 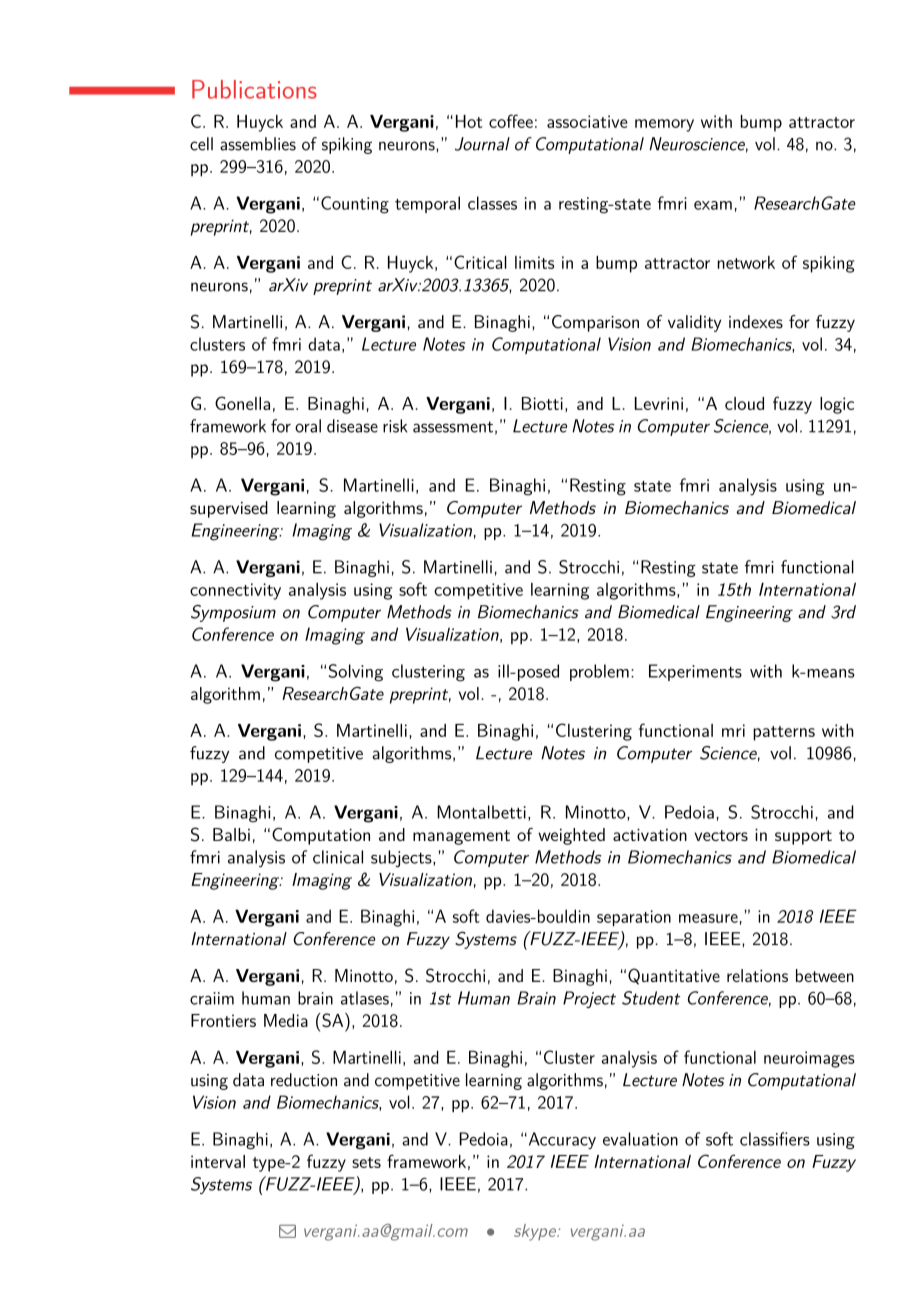 What do you see at coordinates (218, 1161) in the document?
I see `interval` at bounding box center [218, 1161].
